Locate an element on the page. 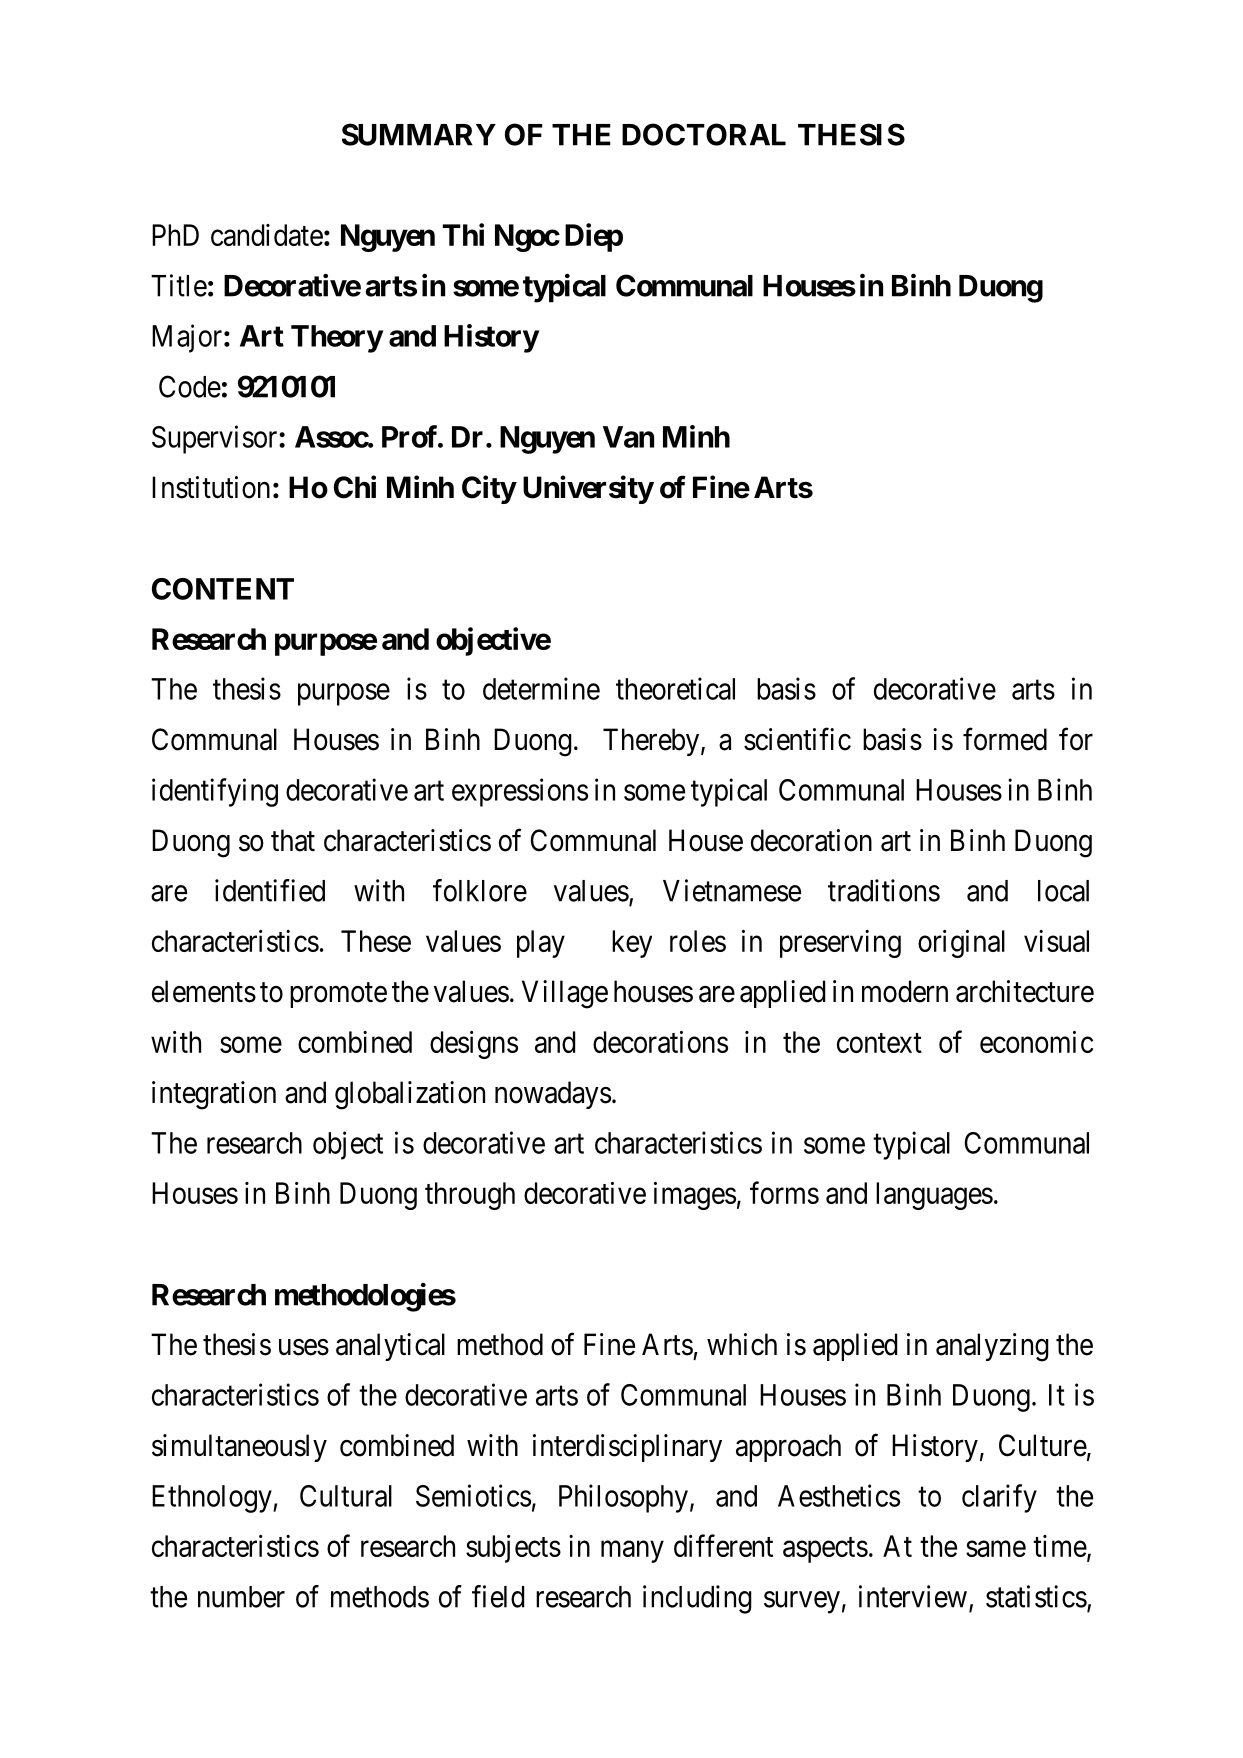 The height and width of the document is (1758, 1243). languages is located at coordinates (934, 1196).
